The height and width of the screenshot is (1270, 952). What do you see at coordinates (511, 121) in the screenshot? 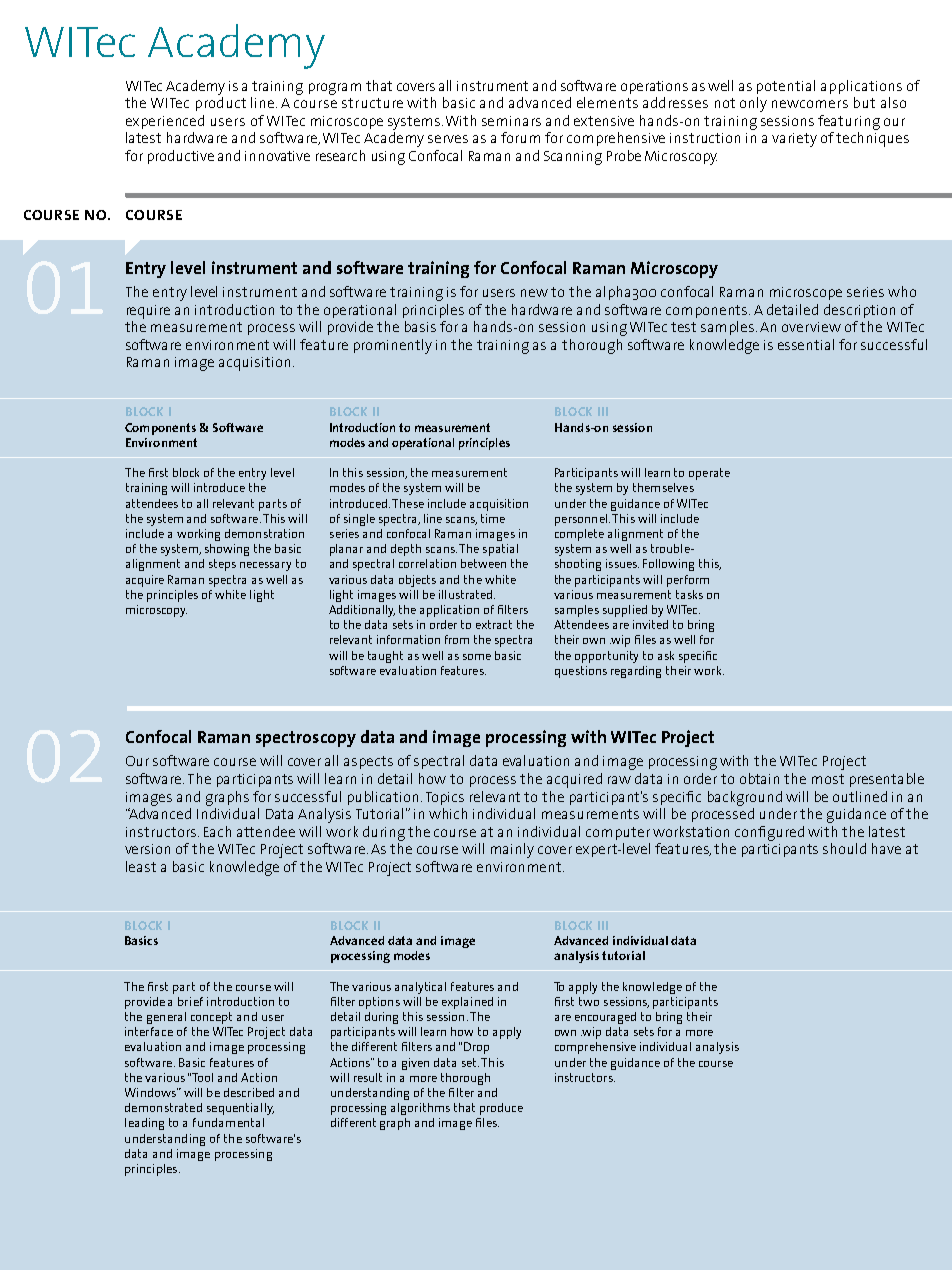
I see `seminars` at bounding box center [511, 121].
